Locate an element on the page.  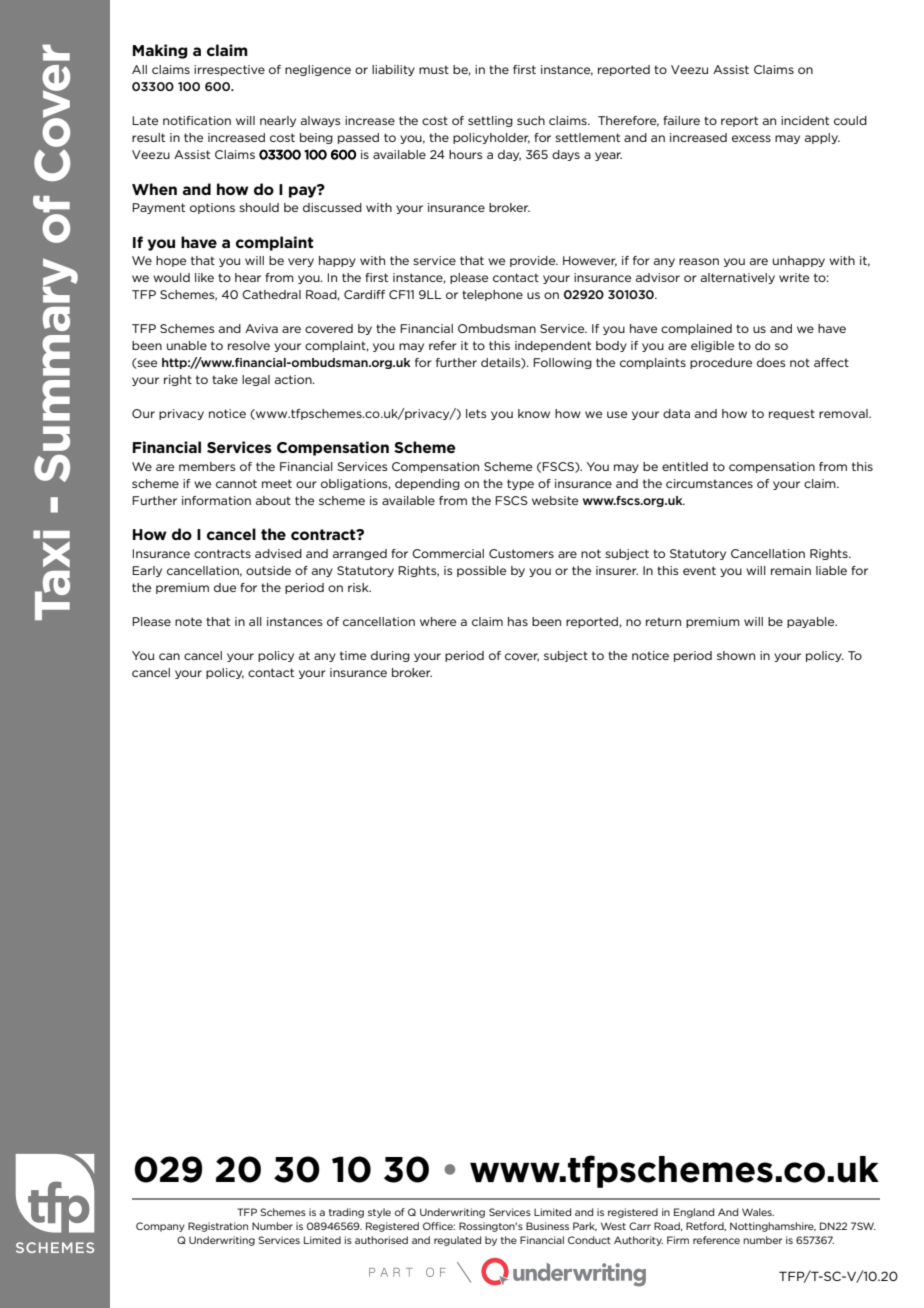
shown is located at coordinates (736, 655).
